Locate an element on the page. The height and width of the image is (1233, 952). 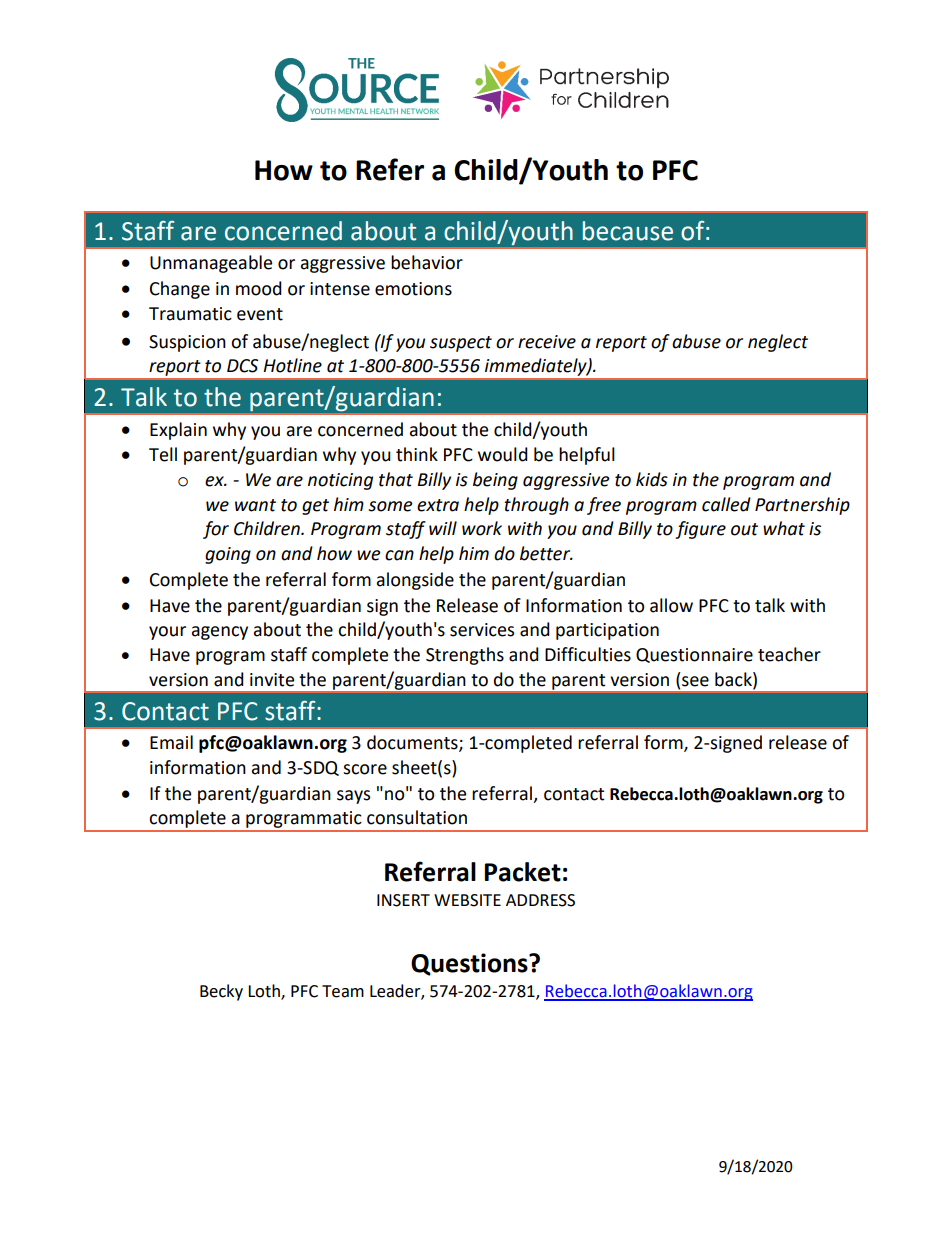
Questions is located at coordinates (470, 964).
